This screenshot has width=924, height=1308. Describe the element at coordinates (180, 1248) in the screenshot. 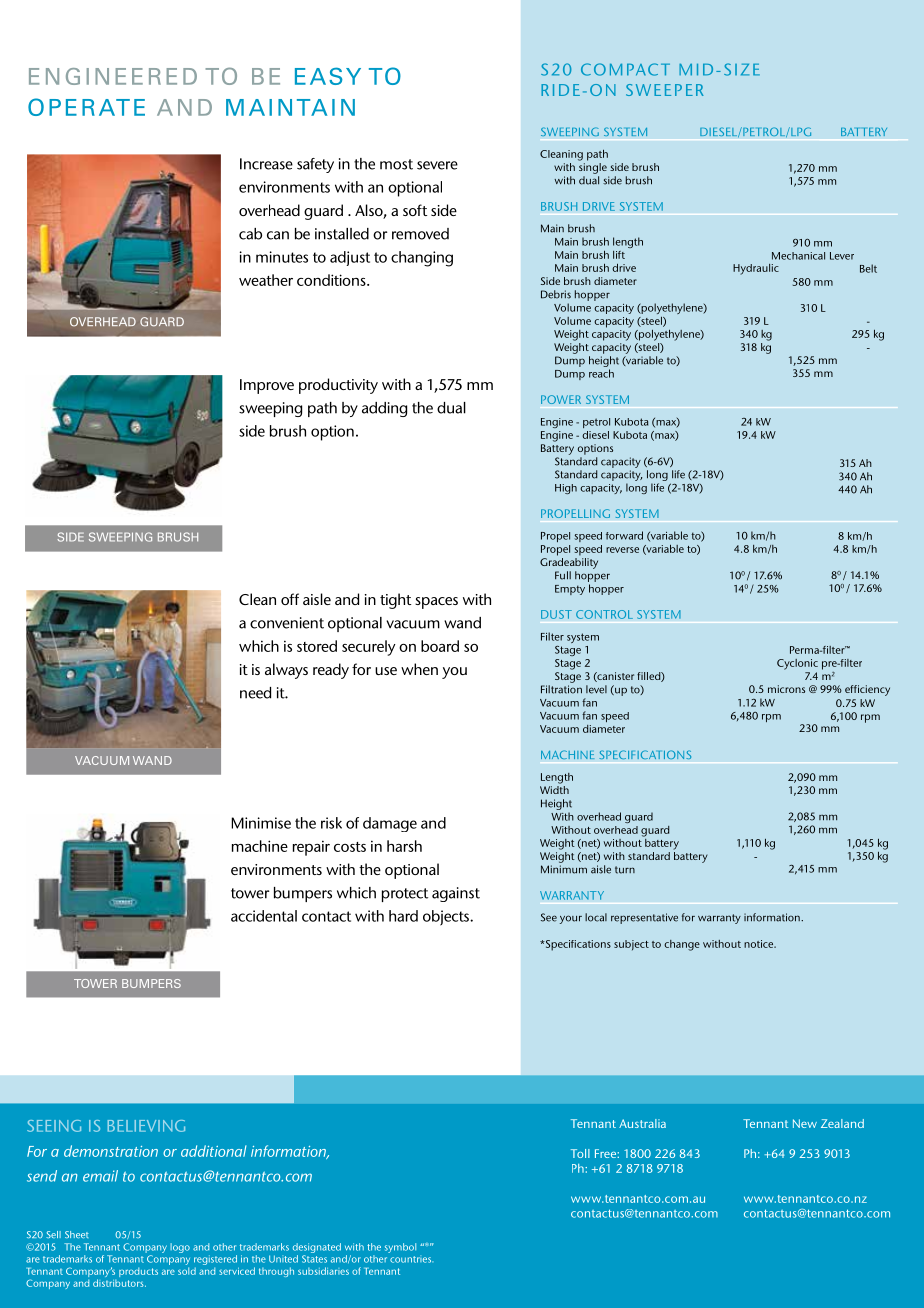

I see `logo` at that location.
